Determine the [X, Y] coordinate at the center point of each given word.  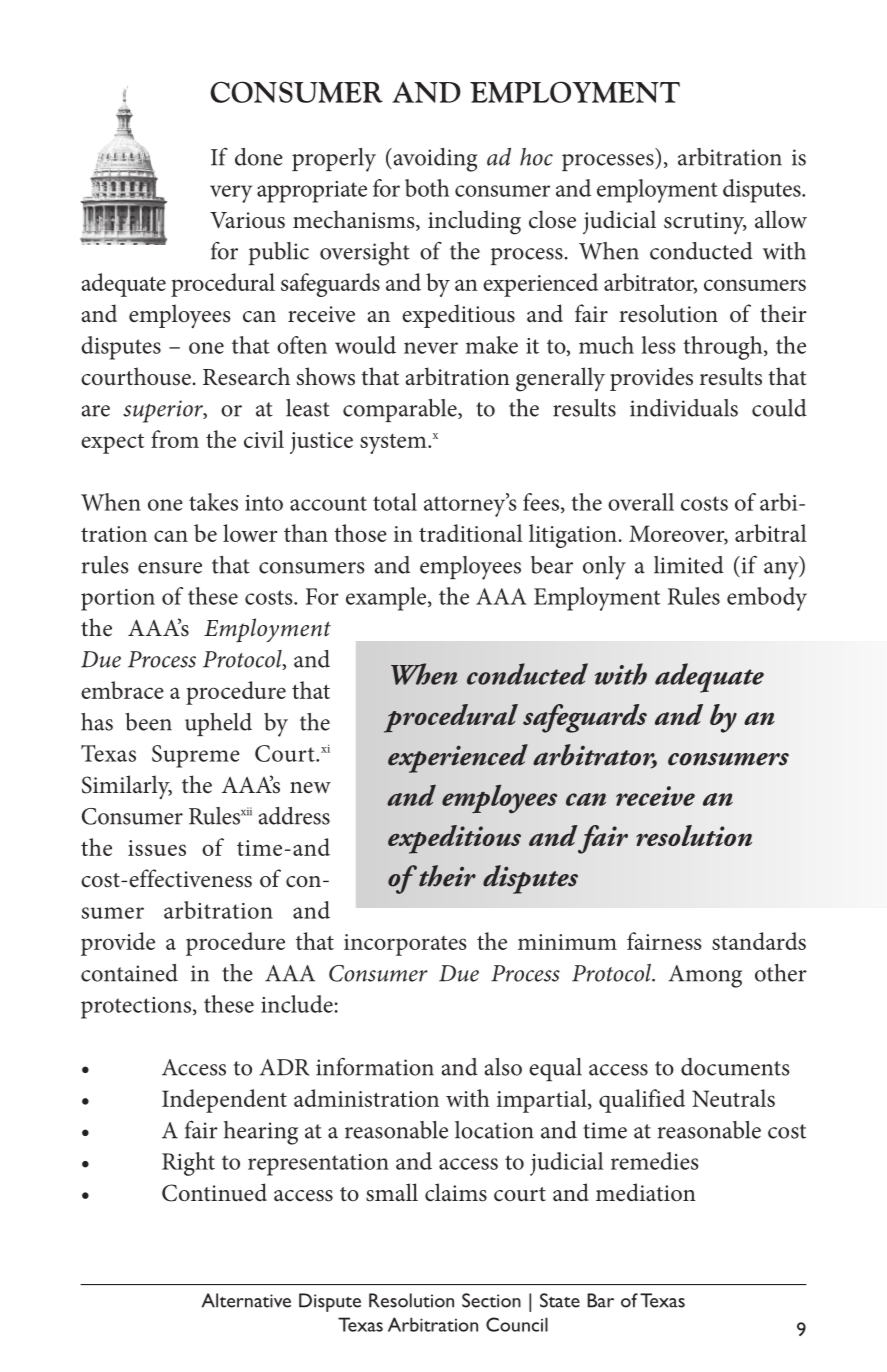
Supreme [196, 756]
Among [705, 976]
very [231, 194]
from [175, 439]
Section [491, 1300]
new [310, 788]
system [394, 444]
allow [781, 219]
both [427, 188]
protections [136, 1008]
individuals [684, 408]
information [375, 1067]
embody [767, 599]
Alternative [246, 1300]
